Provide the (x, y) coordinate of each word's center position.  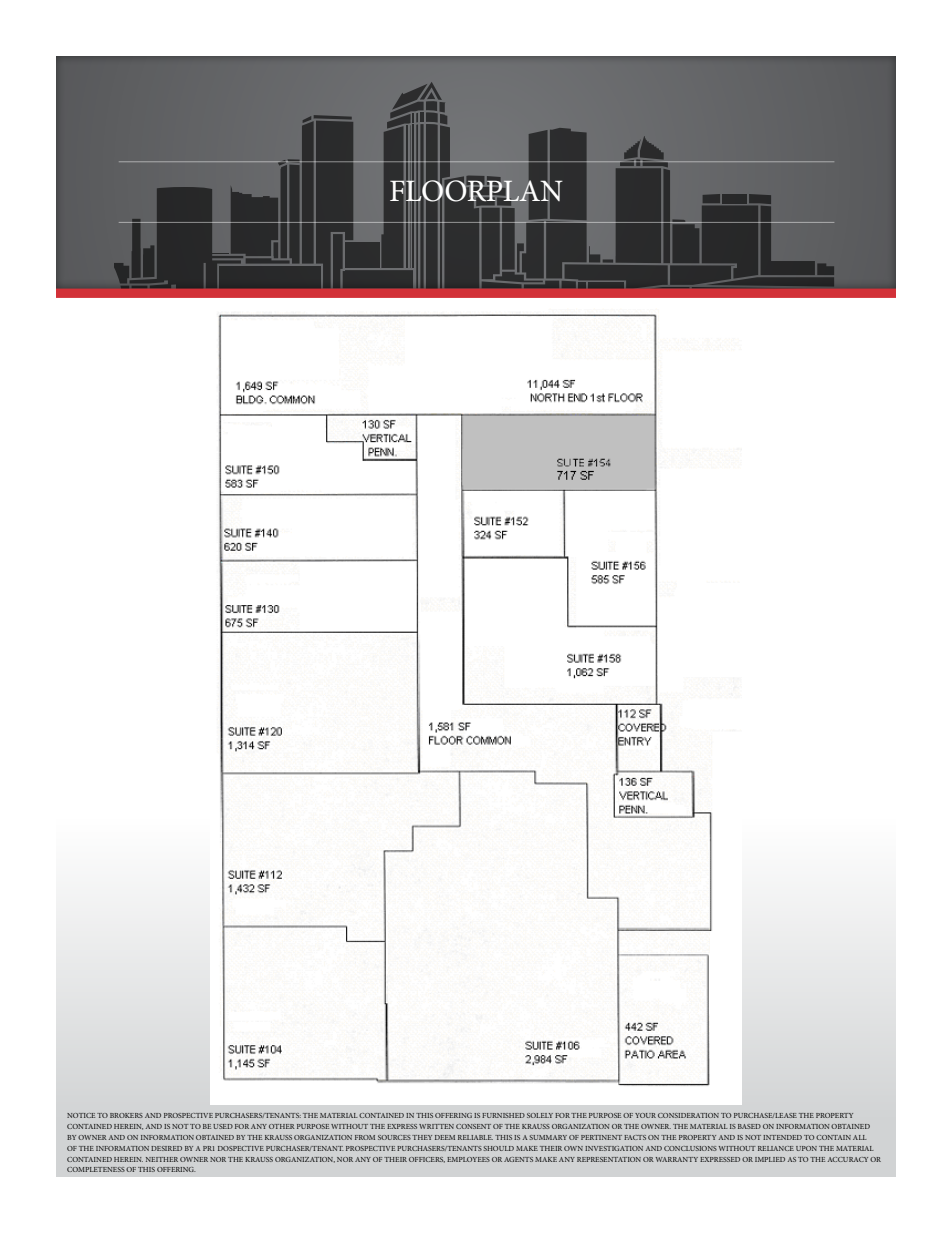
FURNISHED (503, 1115)
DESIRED (166, 1148)
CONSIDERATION (688, 1115)
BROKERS (126, 1115)
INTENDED (782, 1137)
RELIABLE (475, 1137)
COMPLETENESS (96, 1169)
